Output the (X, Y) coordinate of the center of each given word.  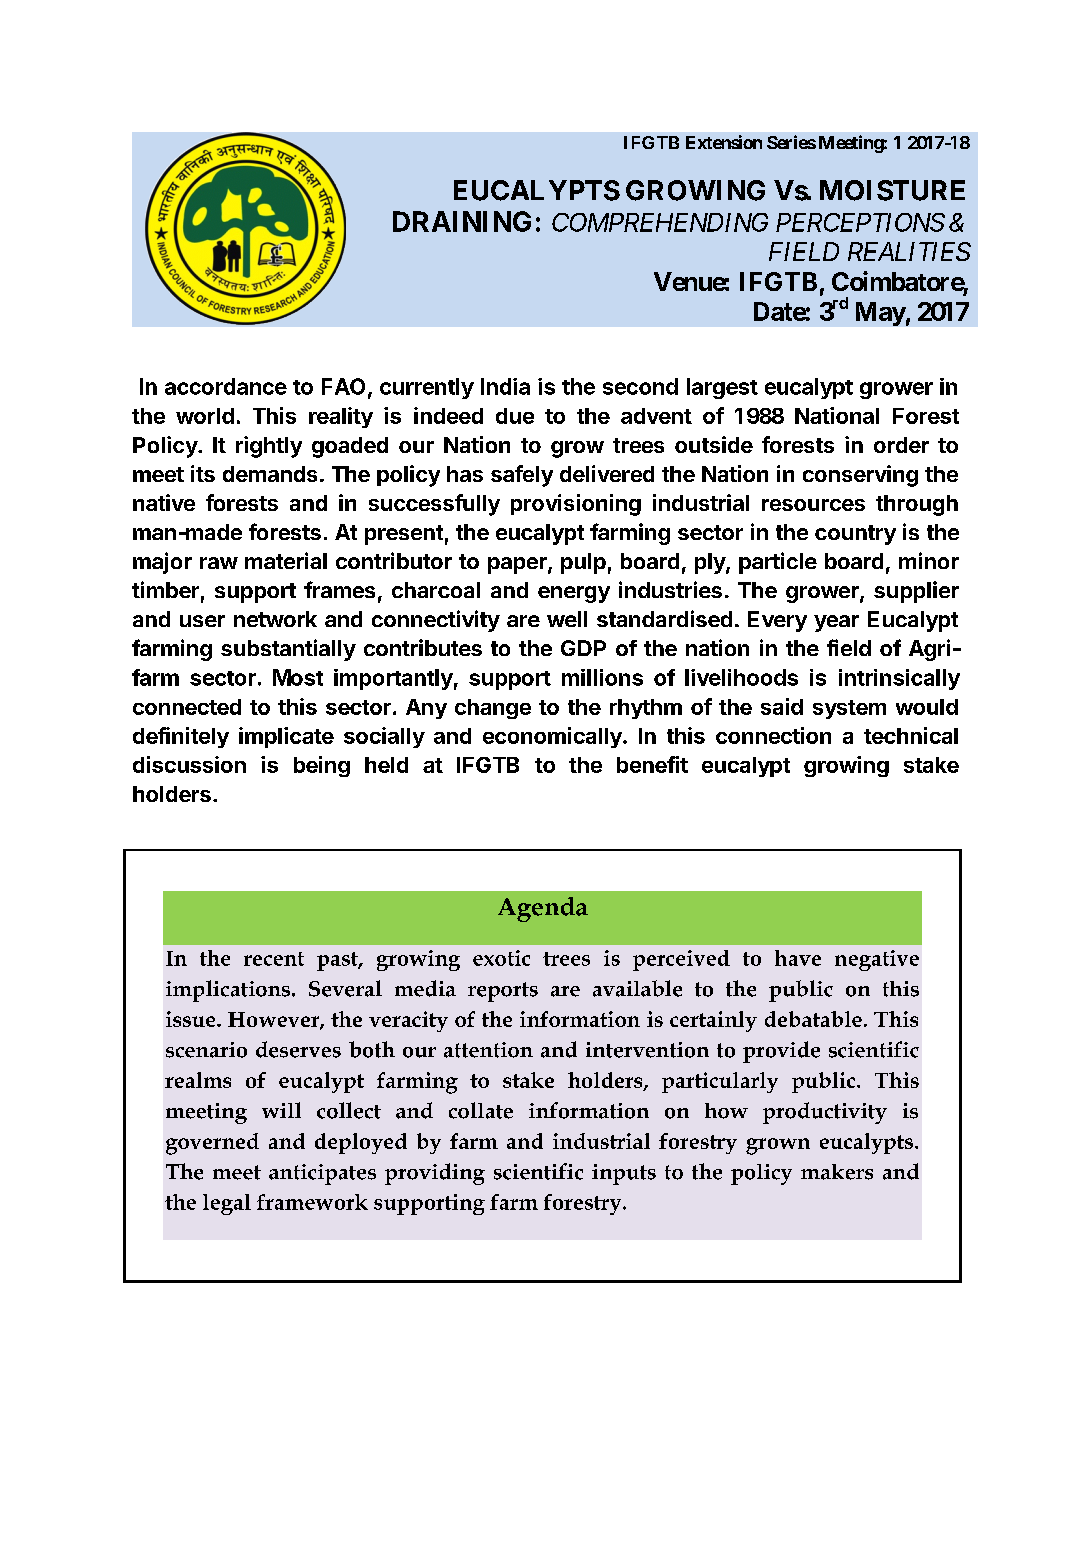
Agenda (543, 909)
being (322, 766)
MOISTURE (892, 190)
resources (813, 505)
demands (270, 474)
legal (227, 1204)
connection (773, 735)
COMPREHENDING (660, 222)
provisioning (576, 505)
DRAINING (462, 221)
